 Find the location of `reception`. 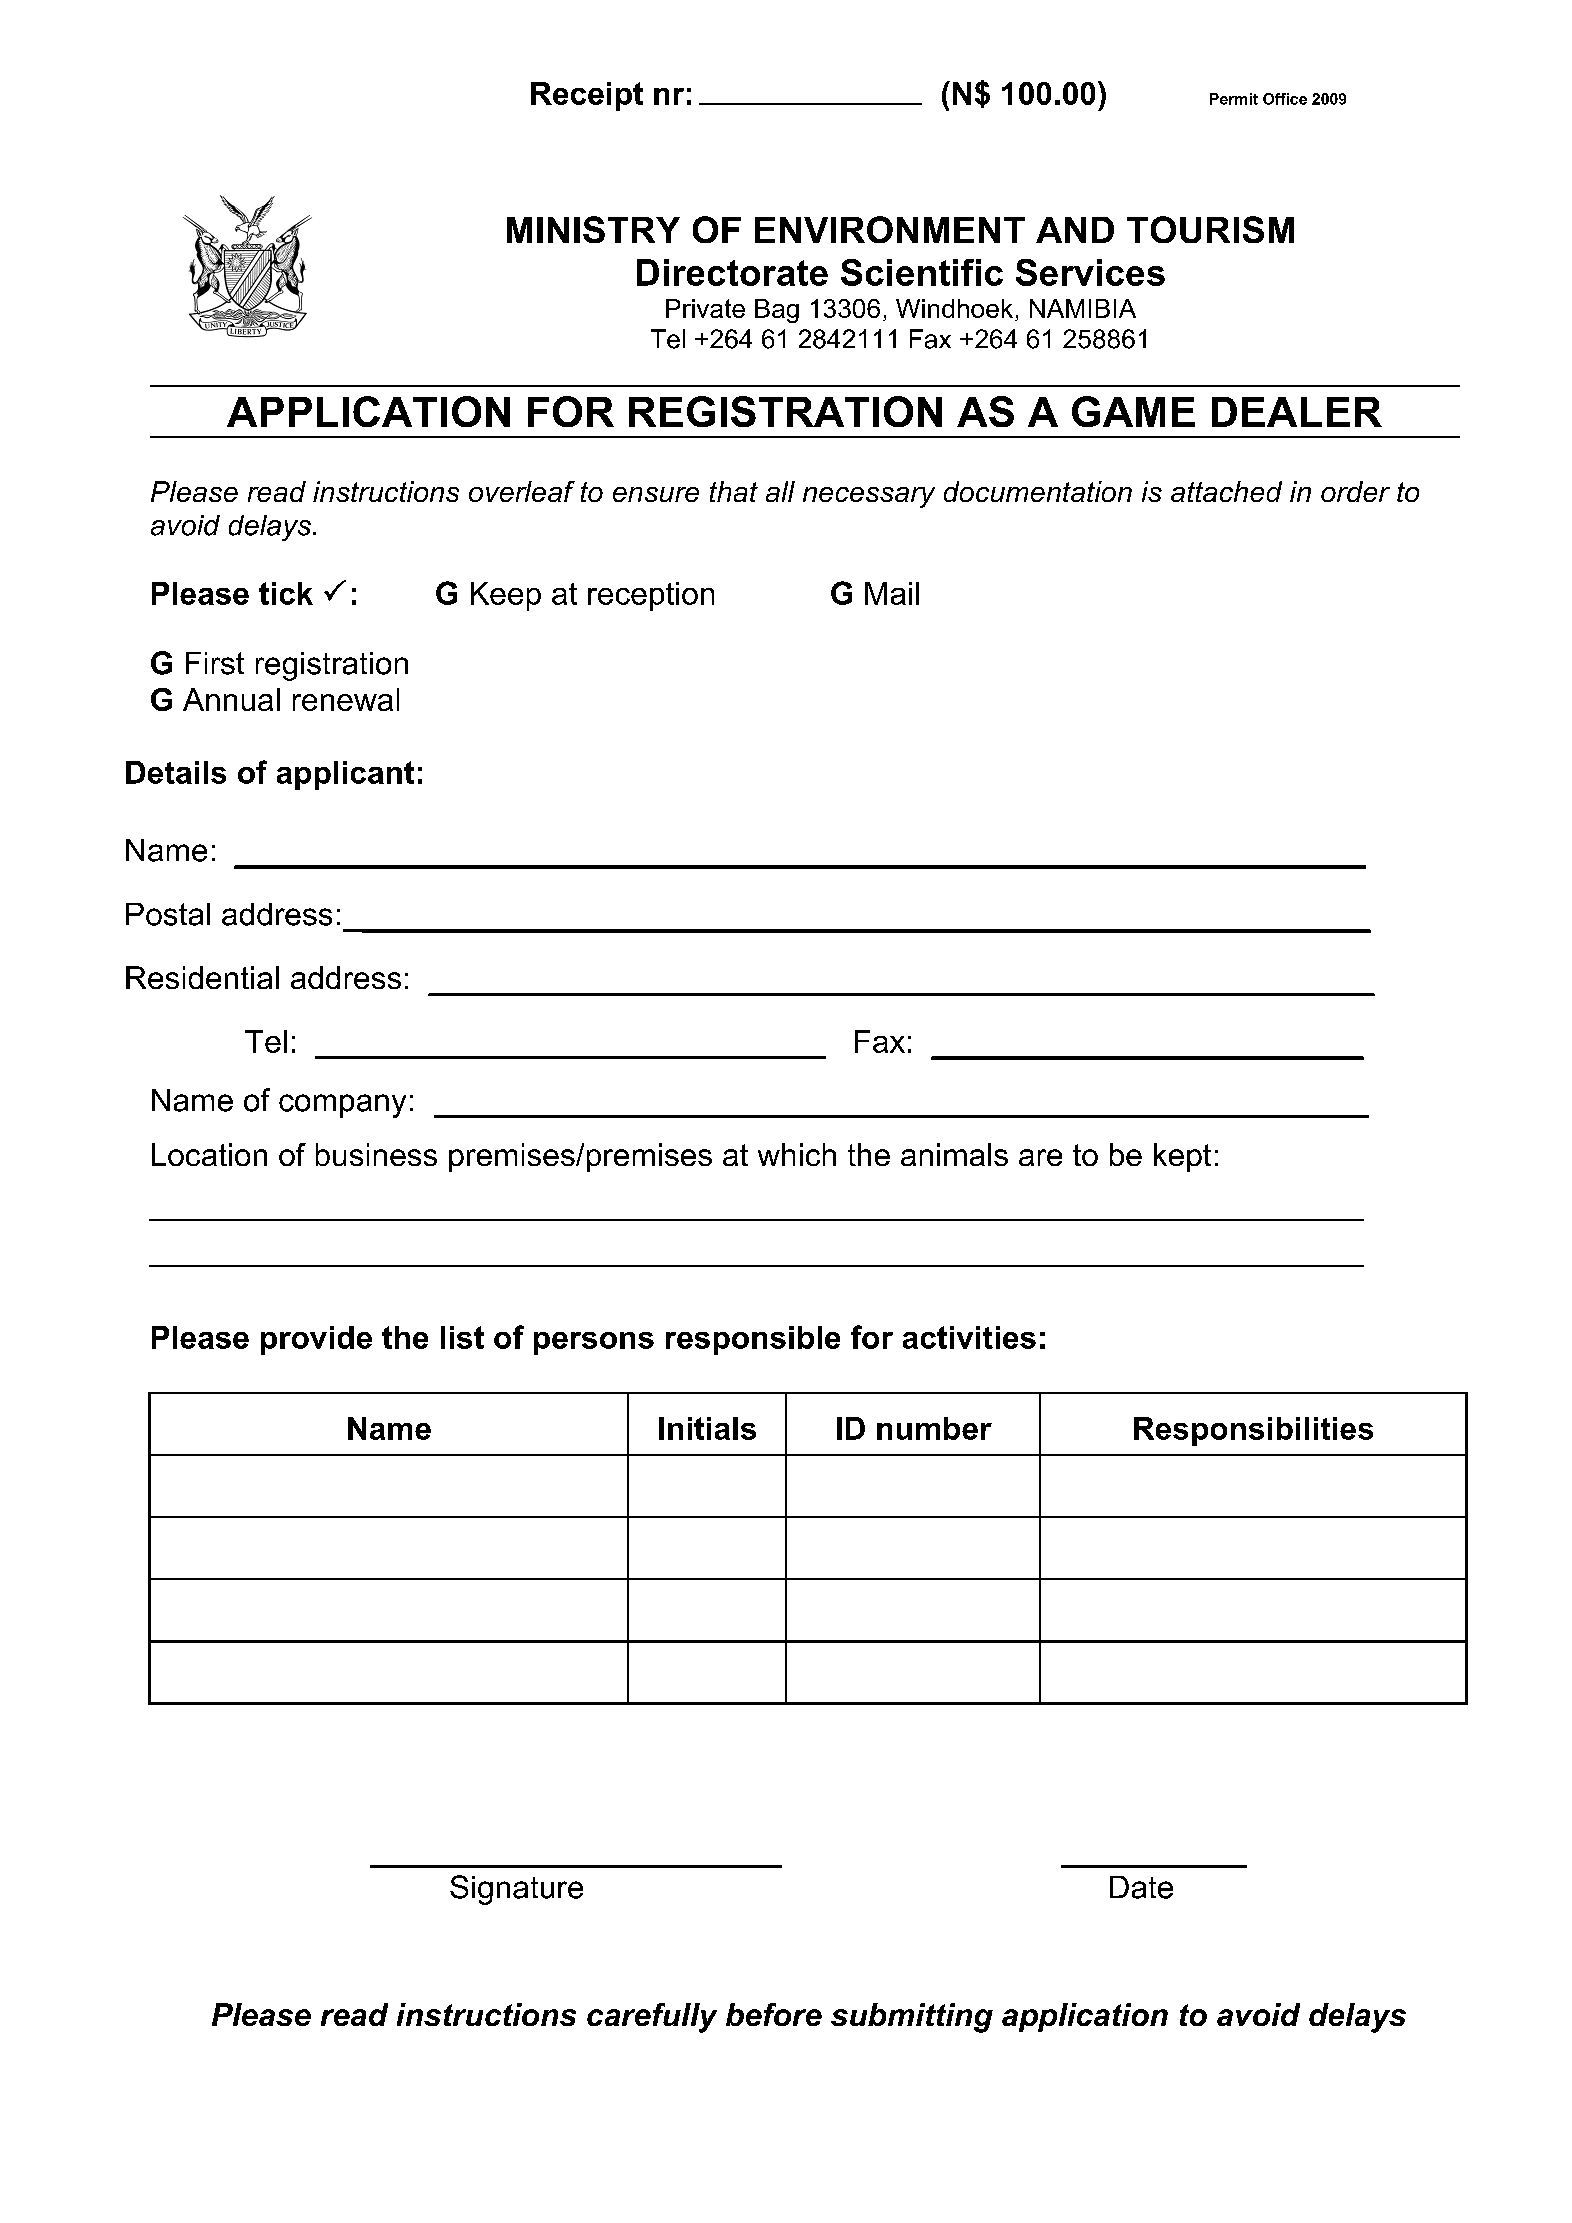

reception is located at coordinates (651, 596).
